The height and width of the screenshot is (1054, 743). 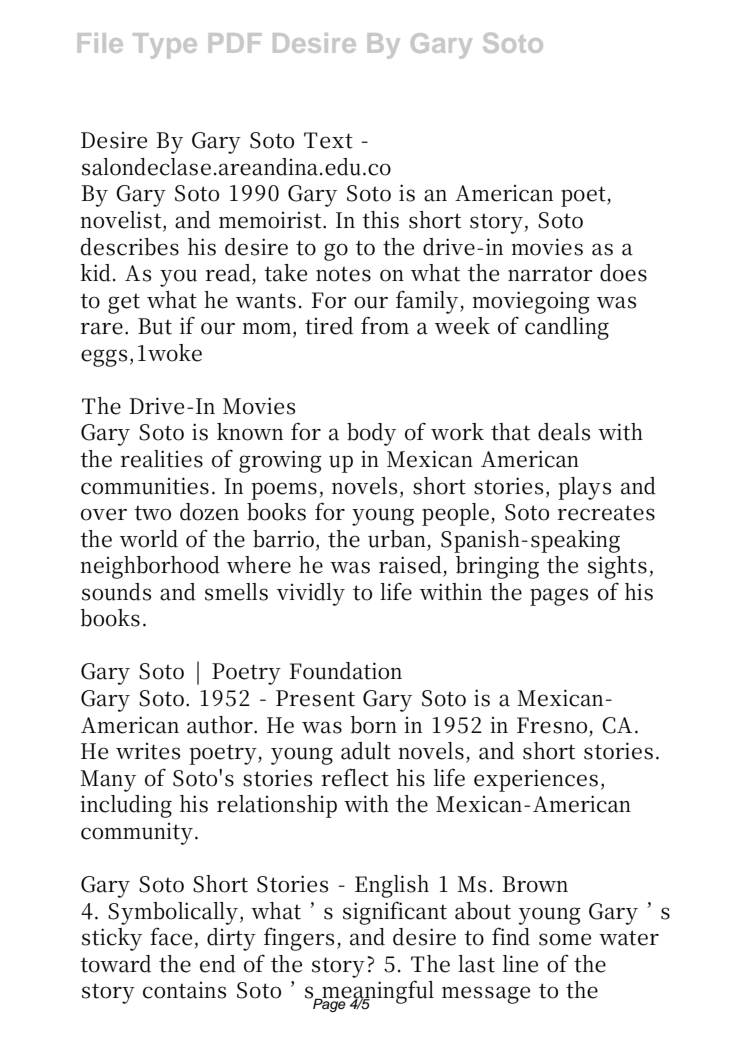 I want to click on adult, so click(x=366, y=751).
